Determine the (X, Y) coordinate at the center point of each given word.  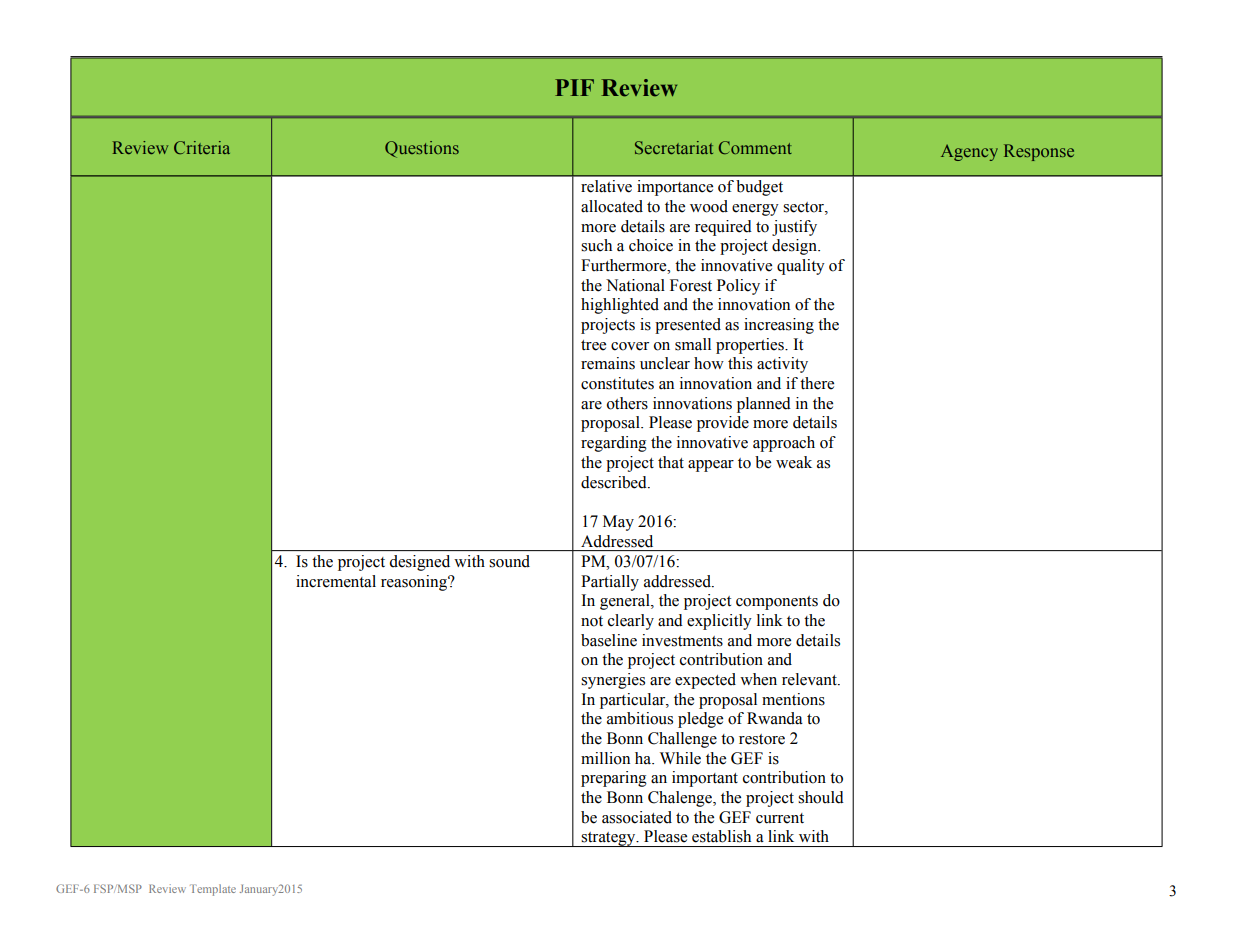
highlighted (620, 306)
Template (213, 890)
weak (794, 462)
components (777, 603)
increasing (779, 326)
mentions (793, 699)
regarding (614, 444)
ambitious (640, 718)
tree (593, 345)
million (605, 758)
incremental (336, 581)
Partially (610, 583)
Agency (969, 152)
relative (606, 186)
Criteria (202, 147)
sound (510, 561)
